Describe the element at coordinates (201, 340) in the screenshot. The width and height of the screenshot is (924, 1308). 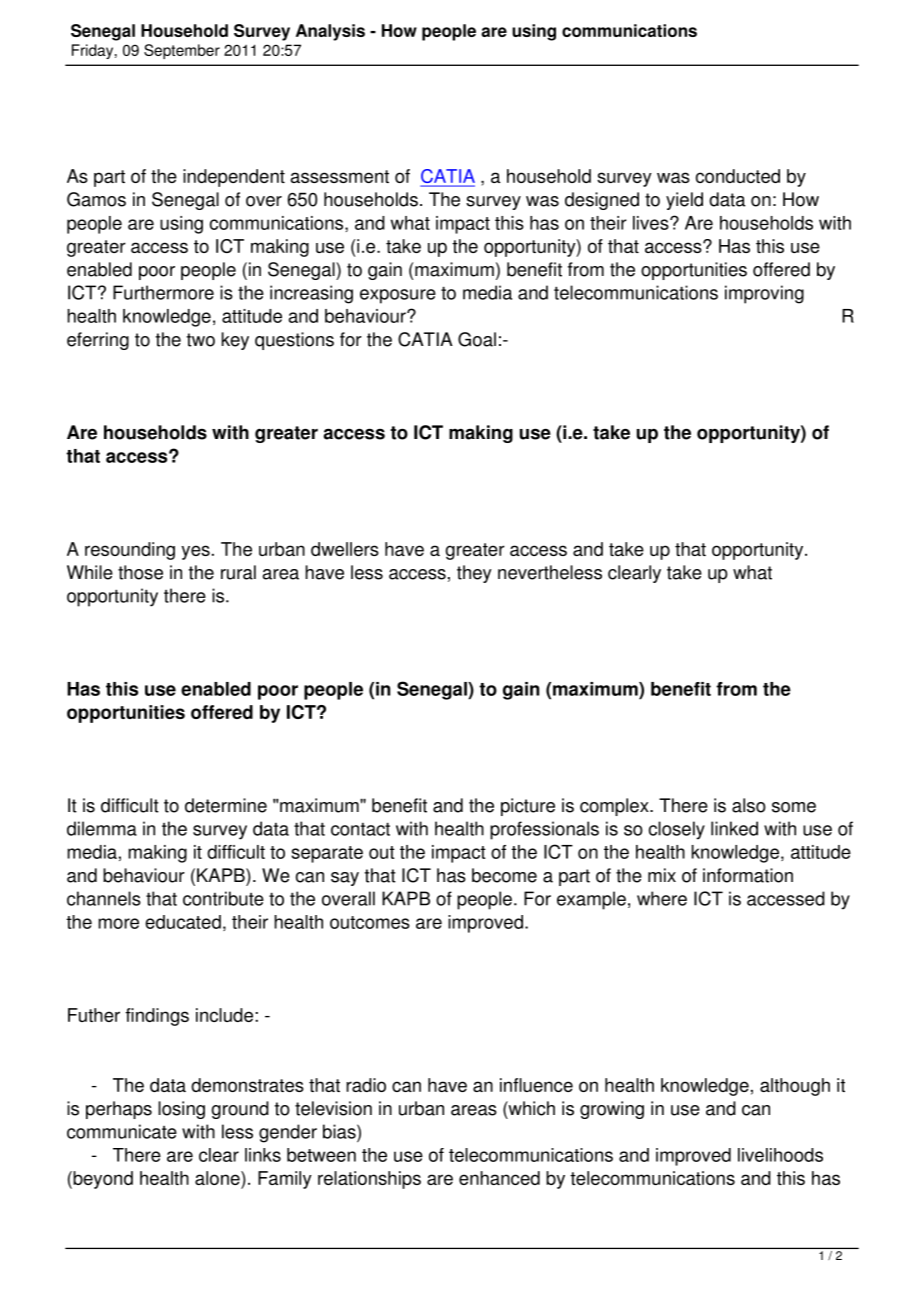
I see `two` at that location.
